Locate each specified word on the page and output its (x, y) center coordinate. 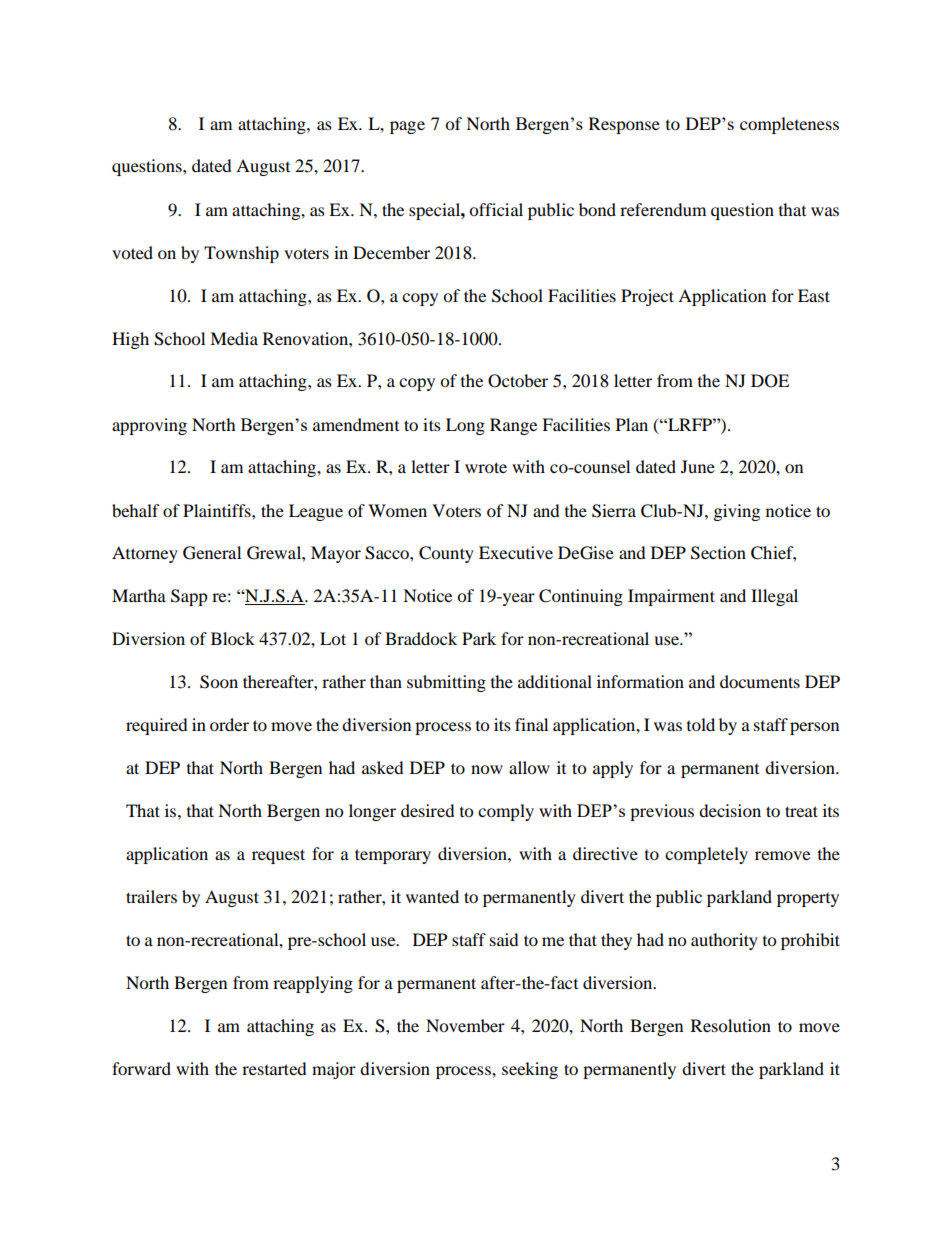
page (407, 127)
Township (241, 254)
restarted (274, 1068)
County (446, 554)
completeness (789, 125)
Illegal (774, 597)
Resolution (731, 1025)
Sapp (189, 597)
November (465, 1025)
